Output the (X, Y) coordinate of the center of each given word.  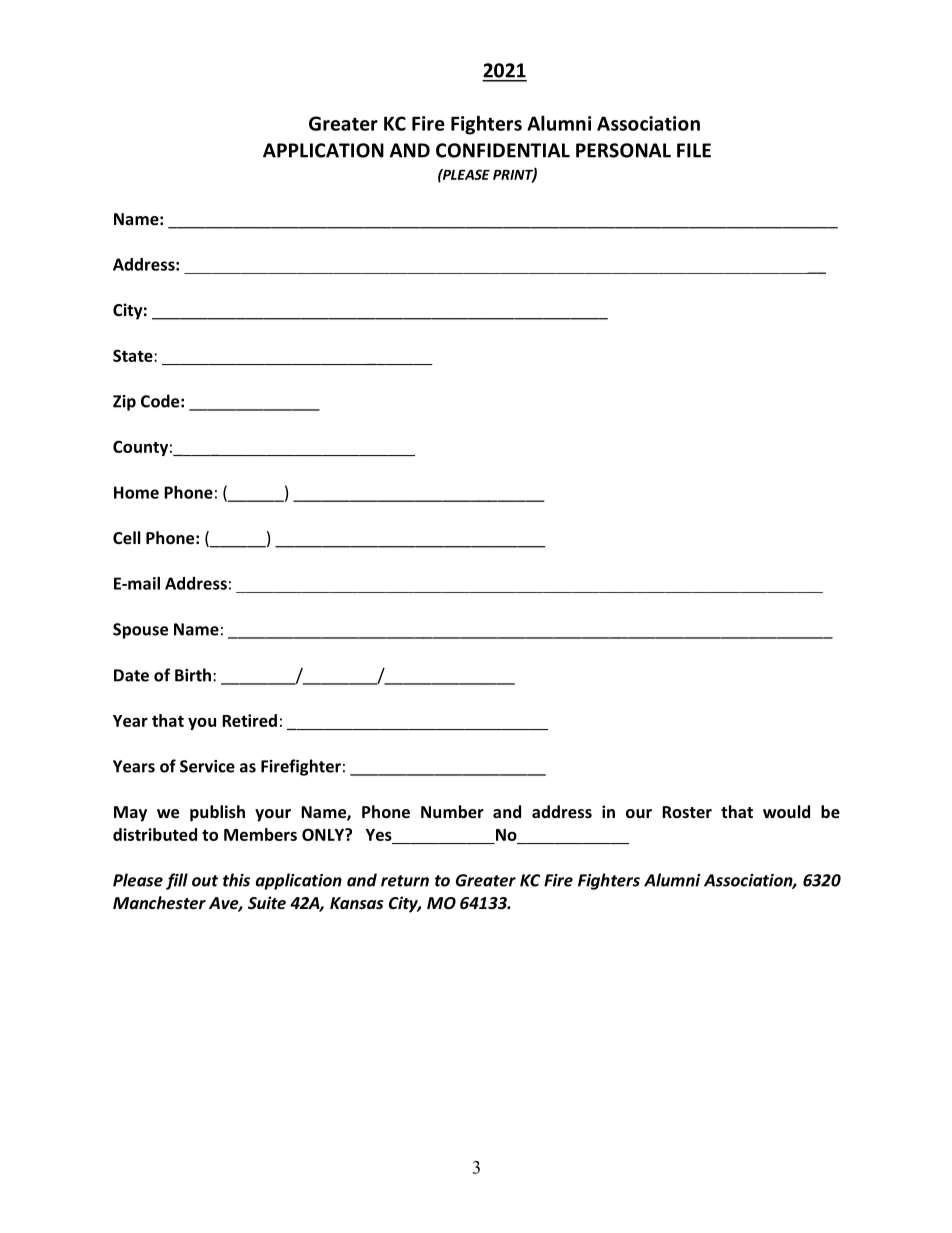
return (405, 881)
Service (207, 766)
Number (452, 811)
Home (136, 492)
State (134, 355)
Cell (127, 537)
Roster (687, 812)
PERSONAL (623, 150)
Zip (124, 403)
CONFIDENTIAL (503, 150)
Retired (249, 720)
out (205, 881)
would (786, 811)
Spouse (140, 631)
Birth (193, 675)
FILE (694, 150)
